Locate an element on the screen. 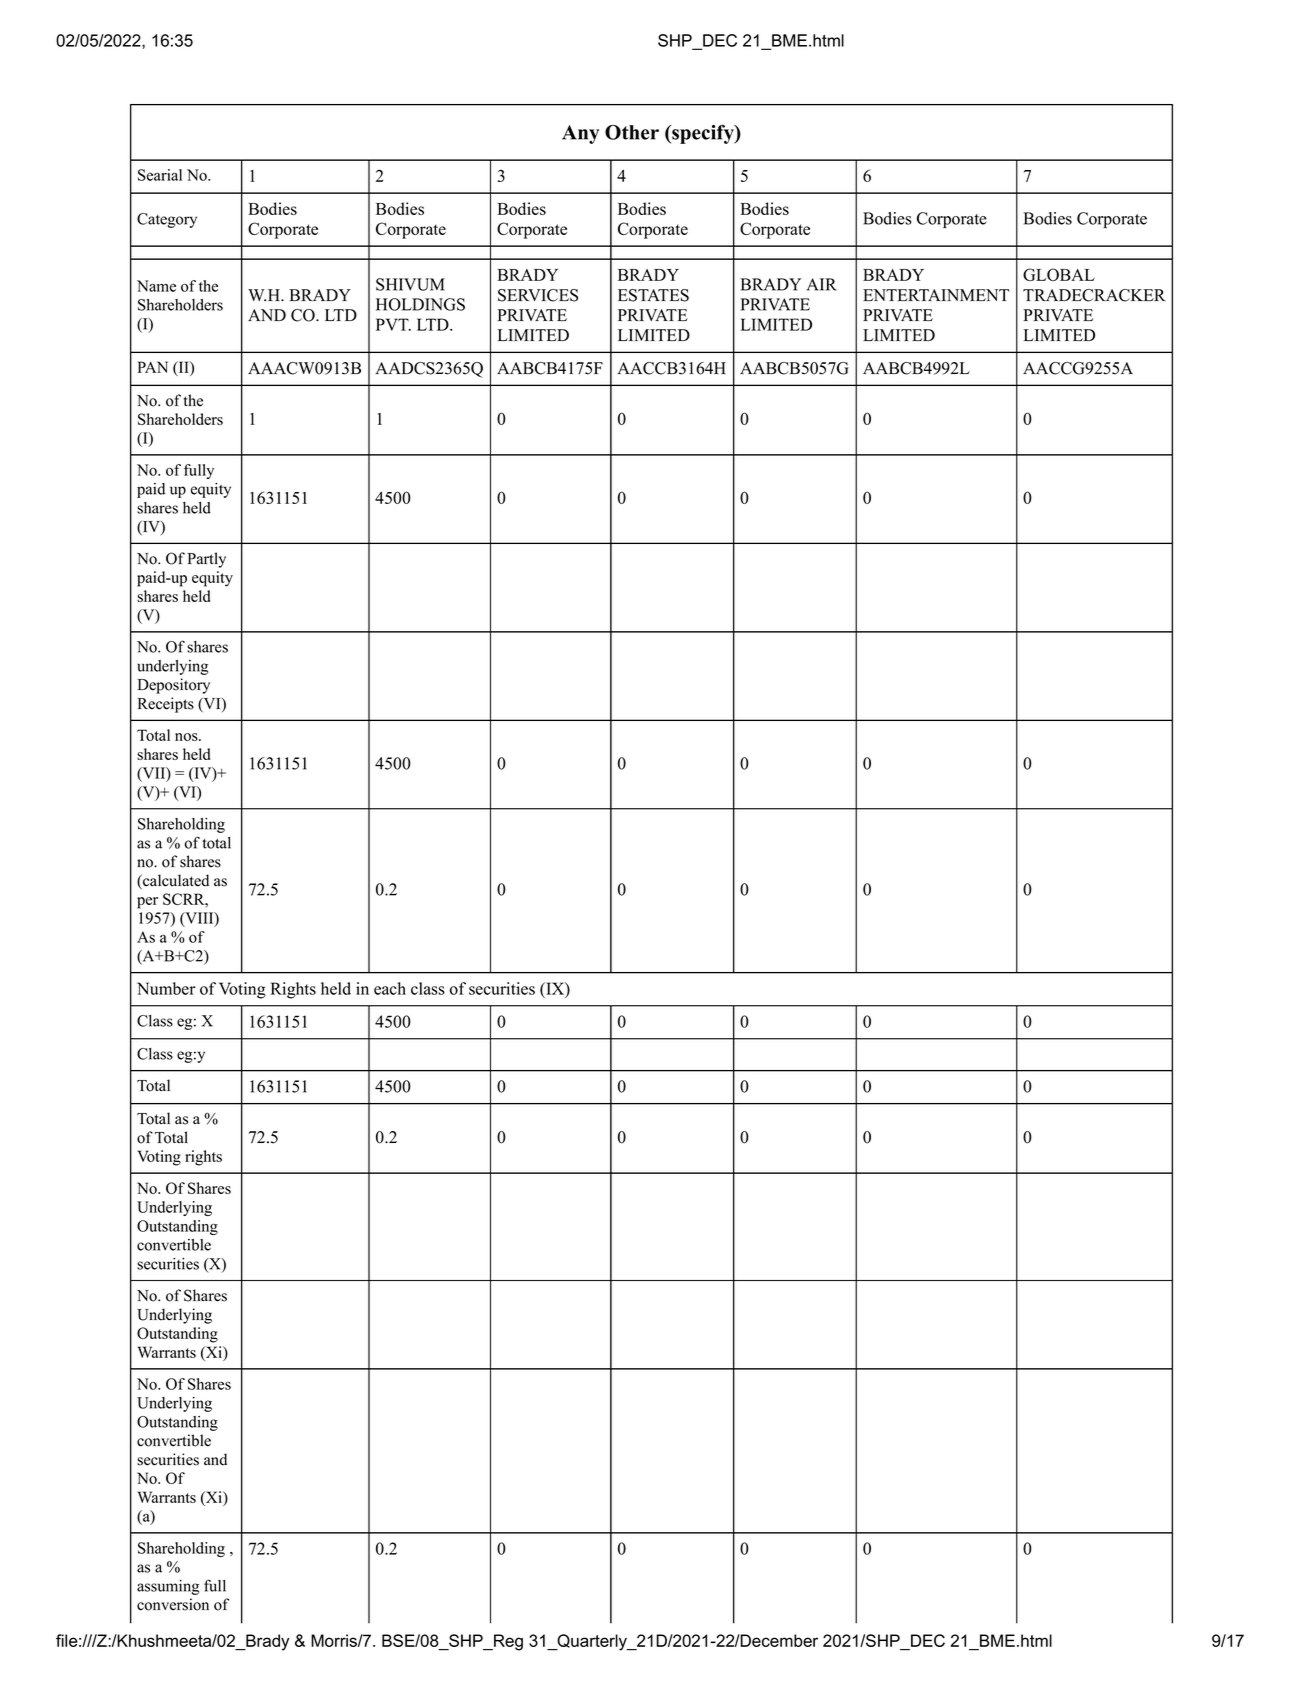 This screenshot has width=1301, height=1683. each is located at coordinates (390, 988).
